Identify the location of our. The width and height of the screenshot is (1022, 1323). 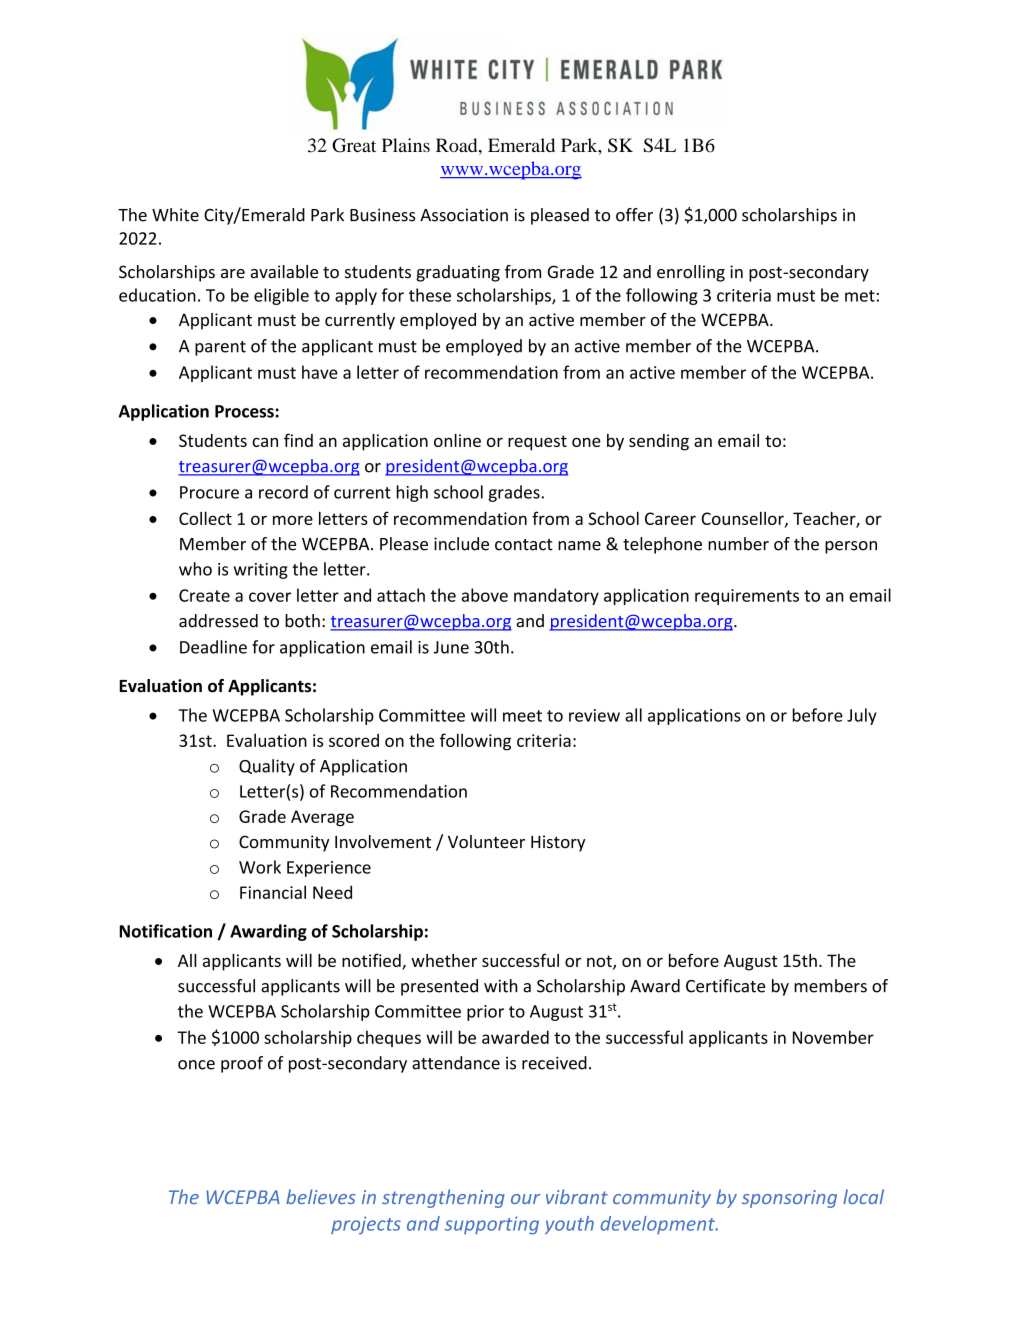
(525, 1199).
